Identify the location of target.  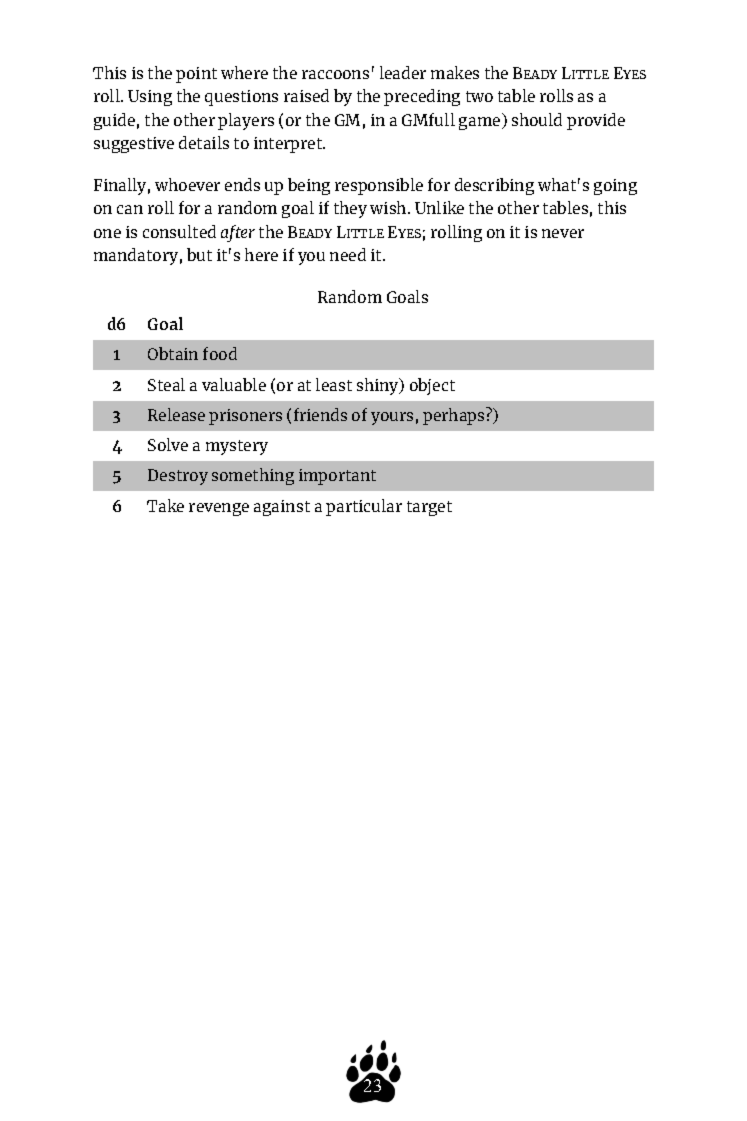
(429, 508).
